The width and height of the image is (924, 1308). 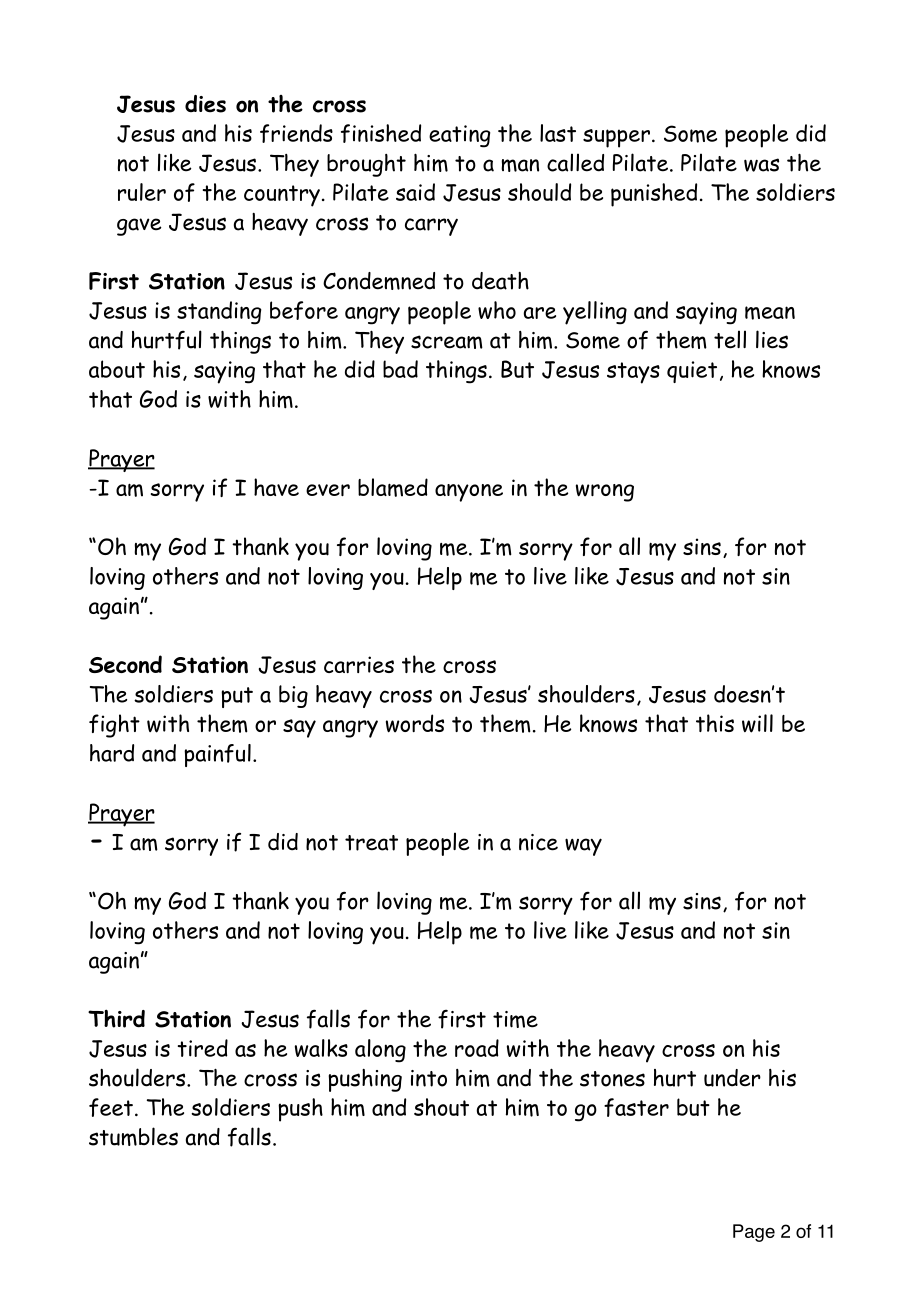 What do you see at coordinates (276, 487) in the image?
I see `have` at bounding box center [276, 487].
